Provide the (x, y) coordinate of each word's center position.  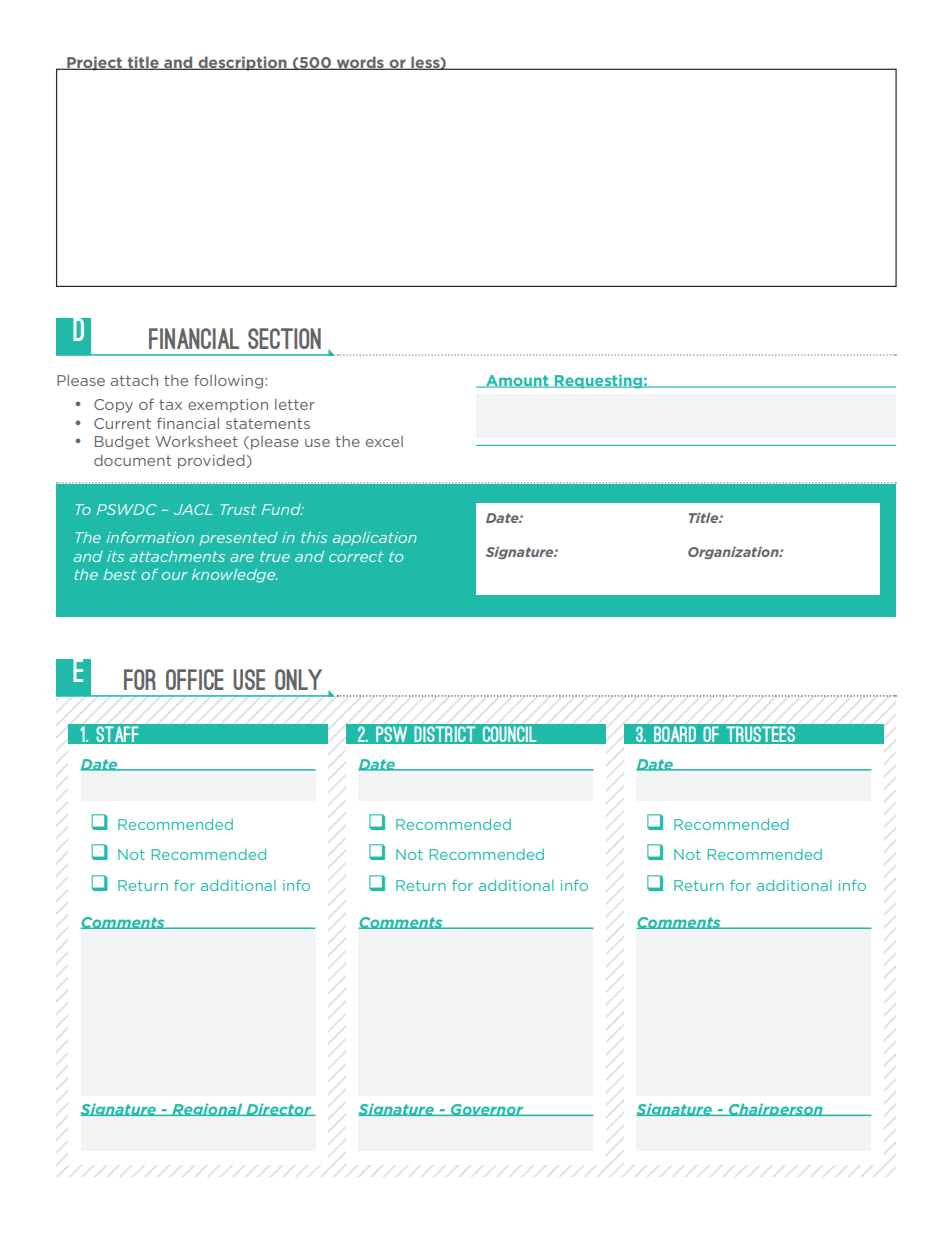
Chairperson (775, 1110)
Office (194, 679)
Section (284, 338)
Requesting (598, 381)
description (242, 63)
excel (384, 441)
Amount (517, 381)
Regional (207, 1110)
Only (298, 679)
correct (356, 557)
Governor (487, 1110)
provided (211, 461)
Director (279, 1110)
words (360, 63)
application (375, 539)
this (314, 537)
